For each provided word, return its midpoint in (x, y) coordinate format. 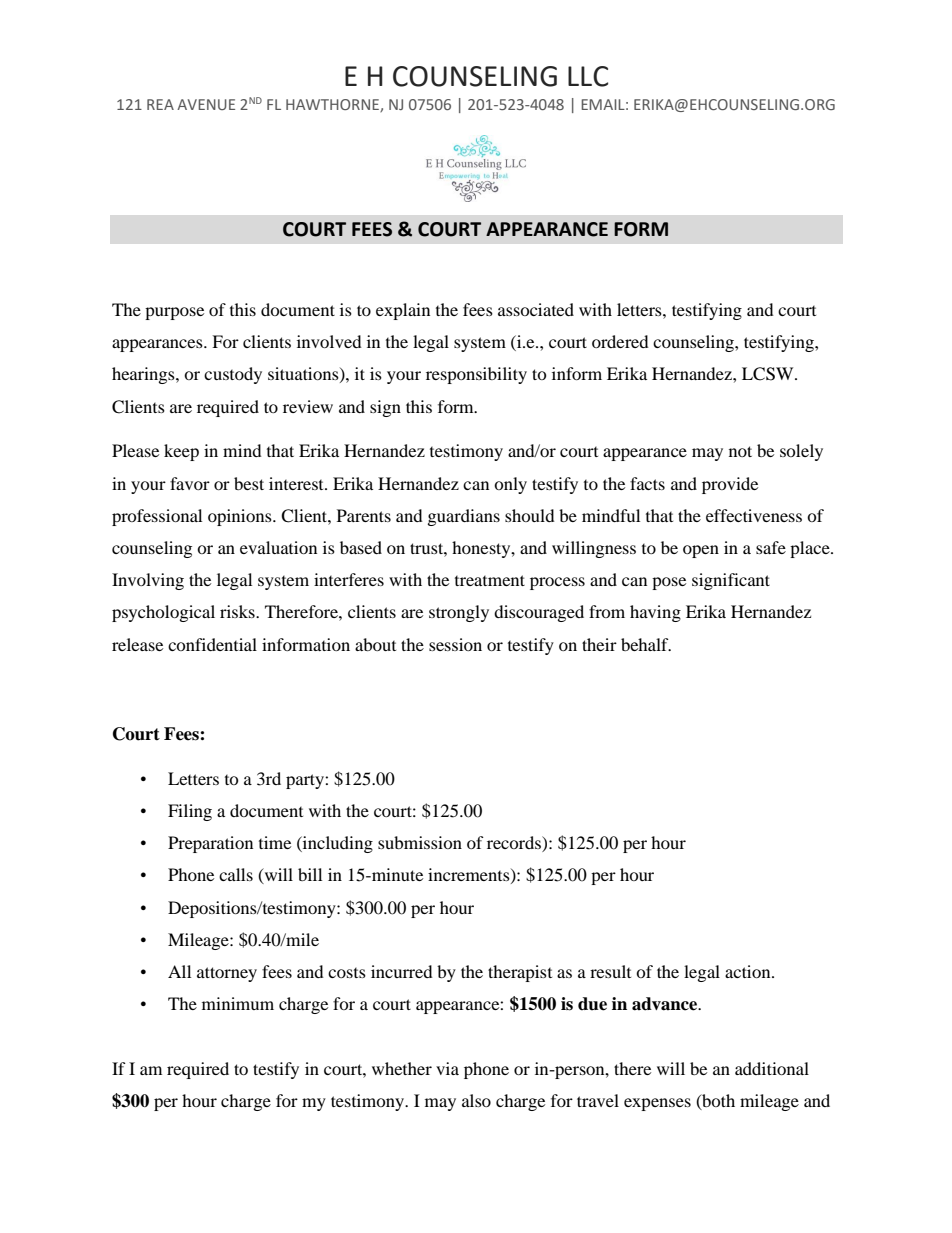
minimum (238, 1003)
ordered (620, 341)
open (701, 551)
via (447, 1068)
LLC (588, 76)
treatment (490, 580)
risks (238, 611)
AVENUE (206, 104)
